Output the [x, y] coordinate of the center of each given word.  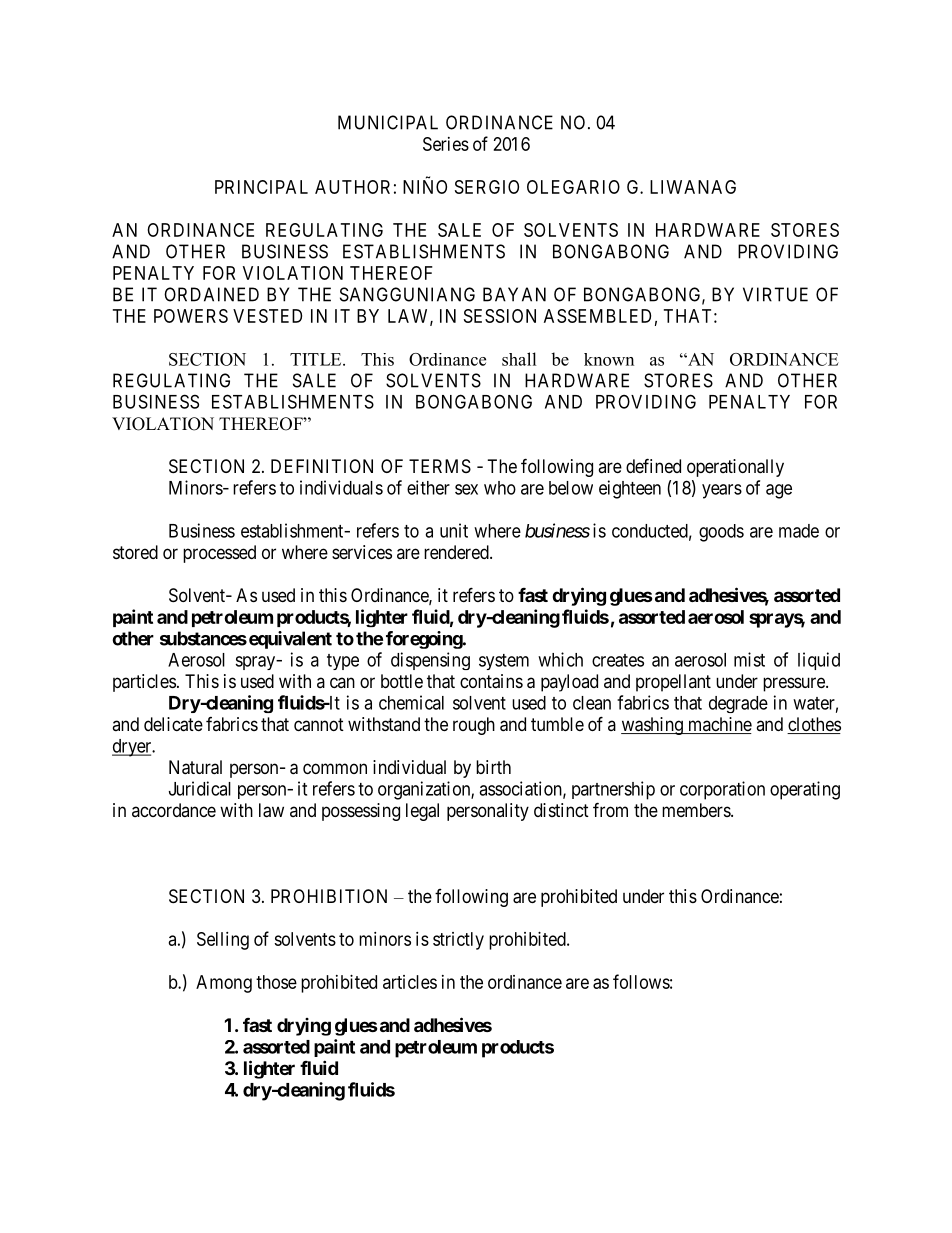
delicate [173, 724]
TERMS [440, 466]
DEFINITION [322, 466]
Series [446, 144]
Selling [223, 941]
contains [491, 681]
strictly [458, 941]
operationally [735, 468]
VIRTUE [775, 294]
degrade [738, 704]
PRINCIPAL [261, 187]
